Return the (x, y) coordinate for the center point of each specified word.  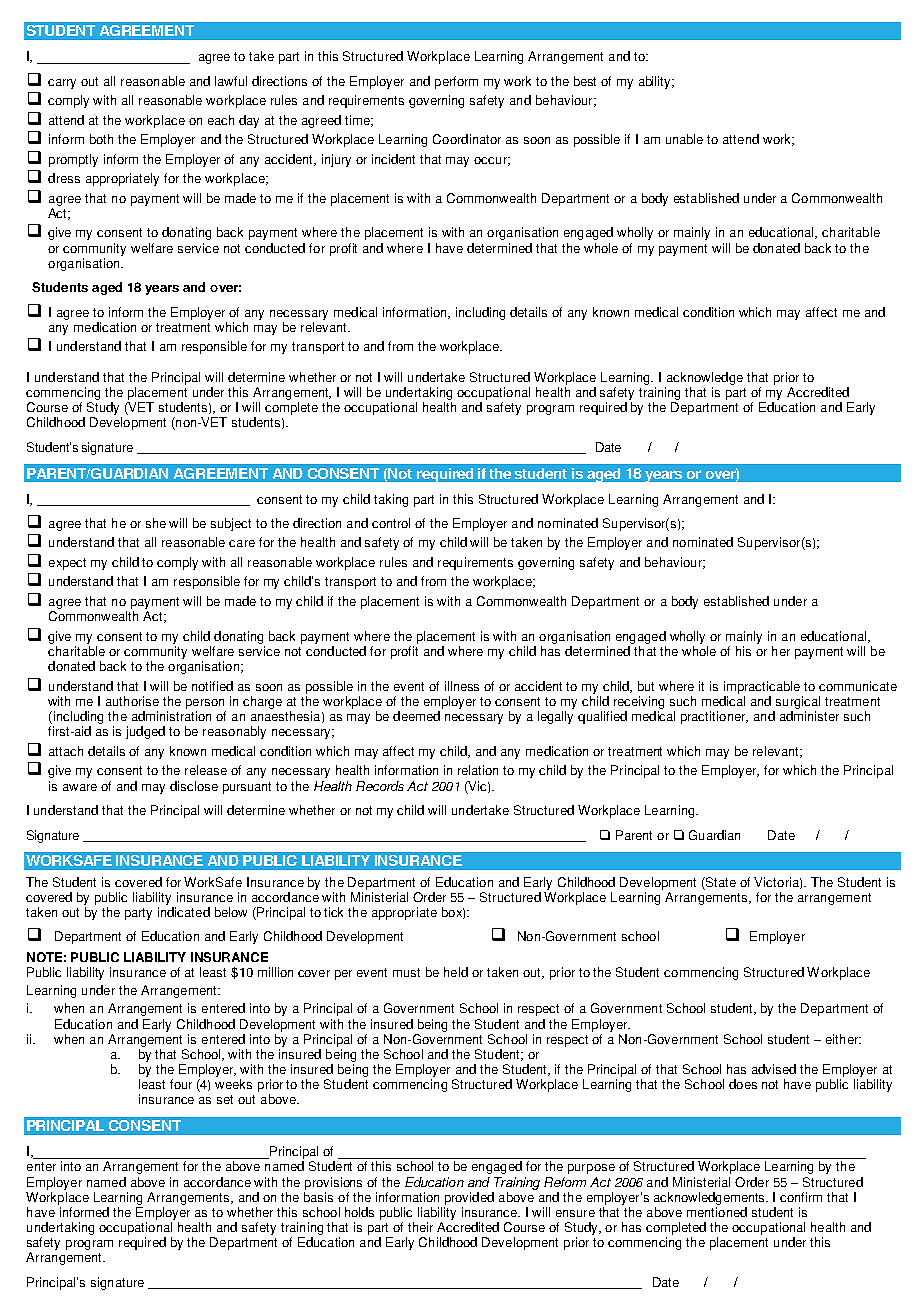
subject (231, 524)
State (720, 882)
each (221, 120)
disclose (194, 786)
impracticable (762, 687)
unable (684, 139)
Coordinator (467, 139)
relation (478, 770)
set (225, 1099)
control (391, 523)
